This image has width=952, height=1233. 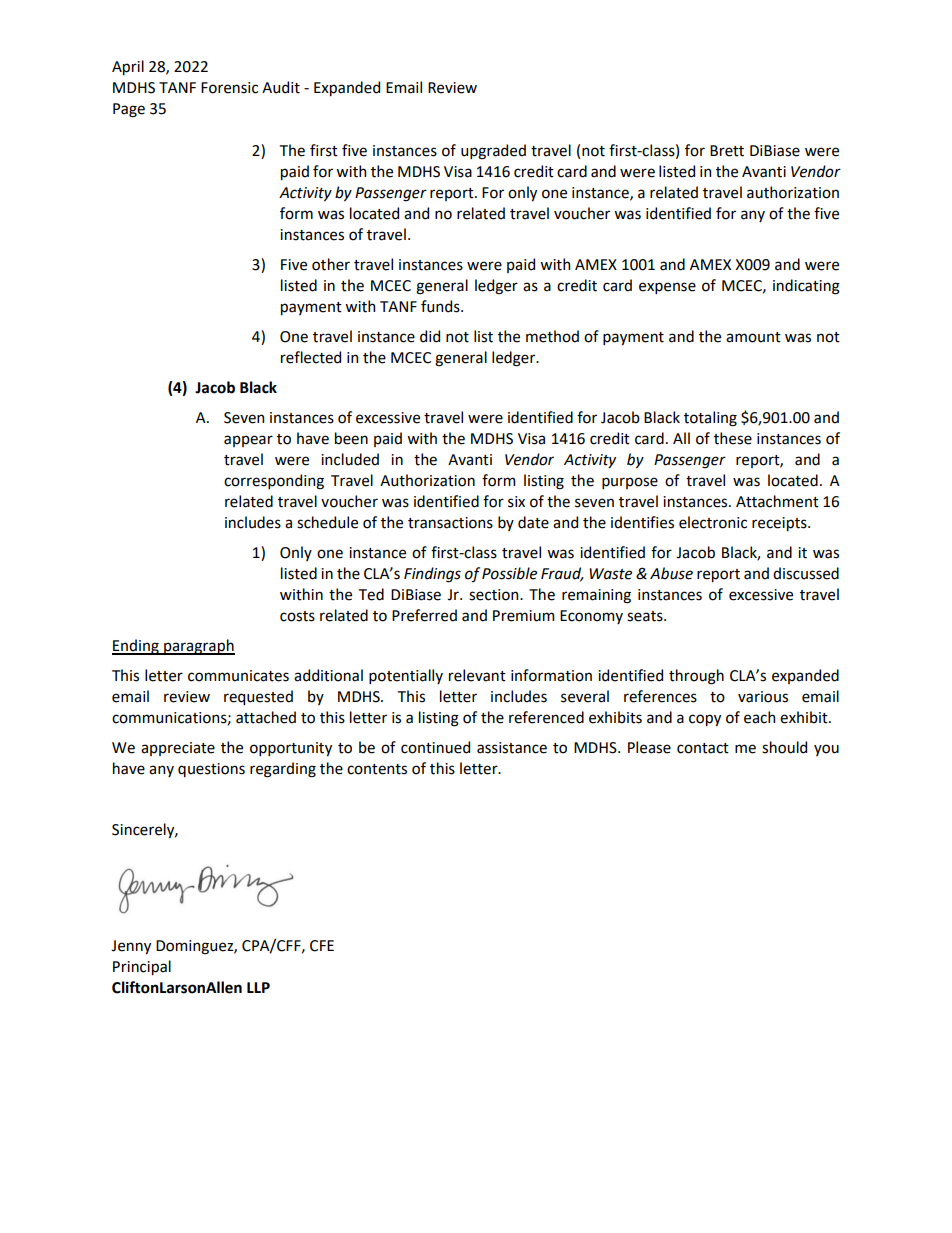 I want to click on reflected, so click(x=311, y=357).
